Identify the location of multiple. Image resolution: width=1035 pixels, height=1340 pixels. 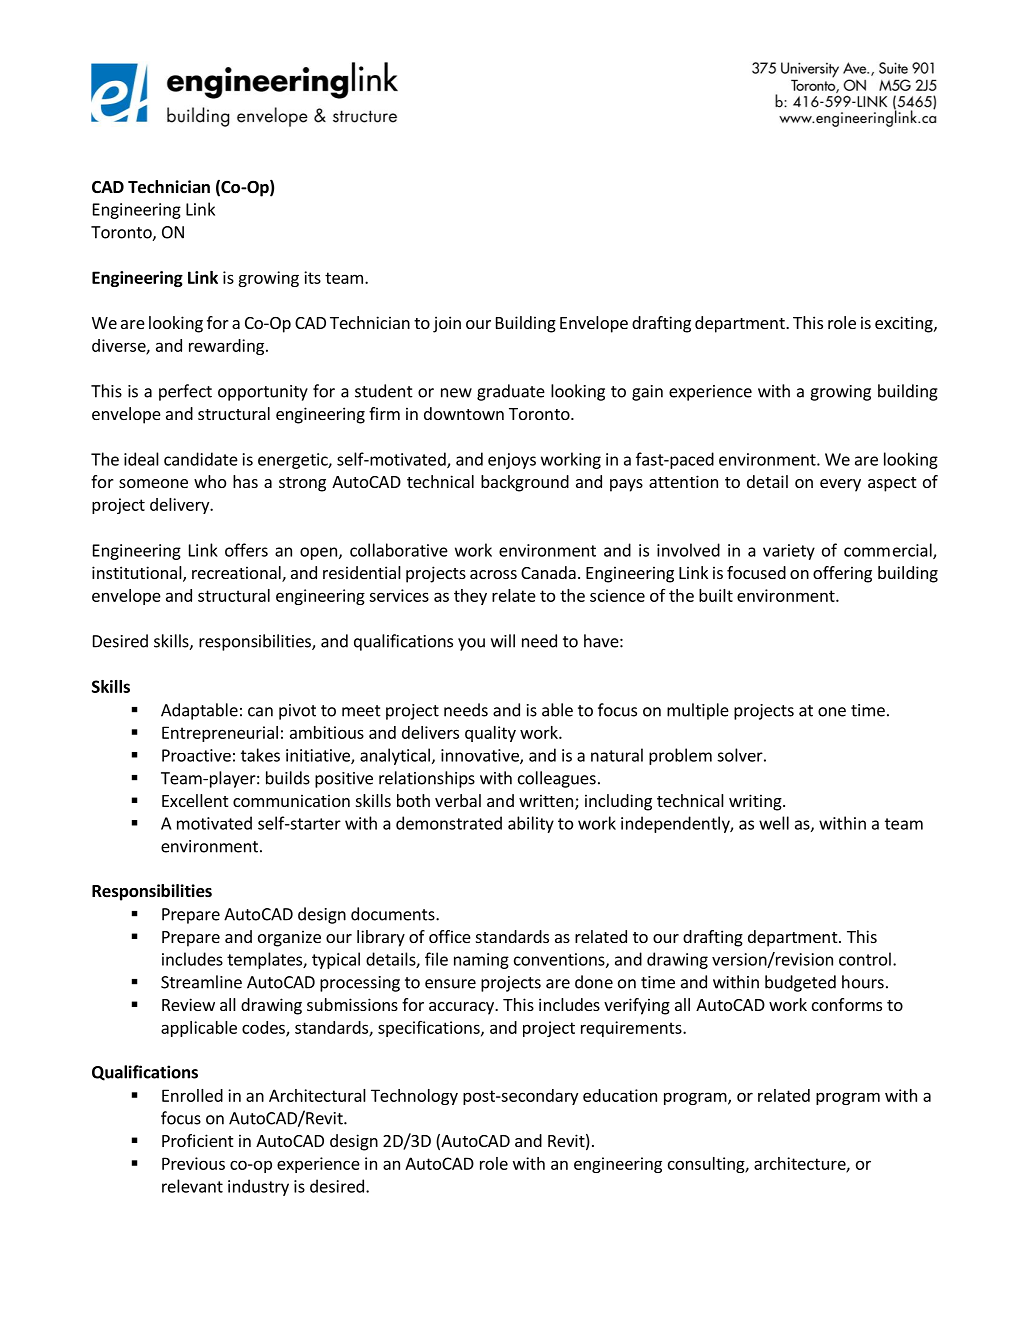
(698, 711).
